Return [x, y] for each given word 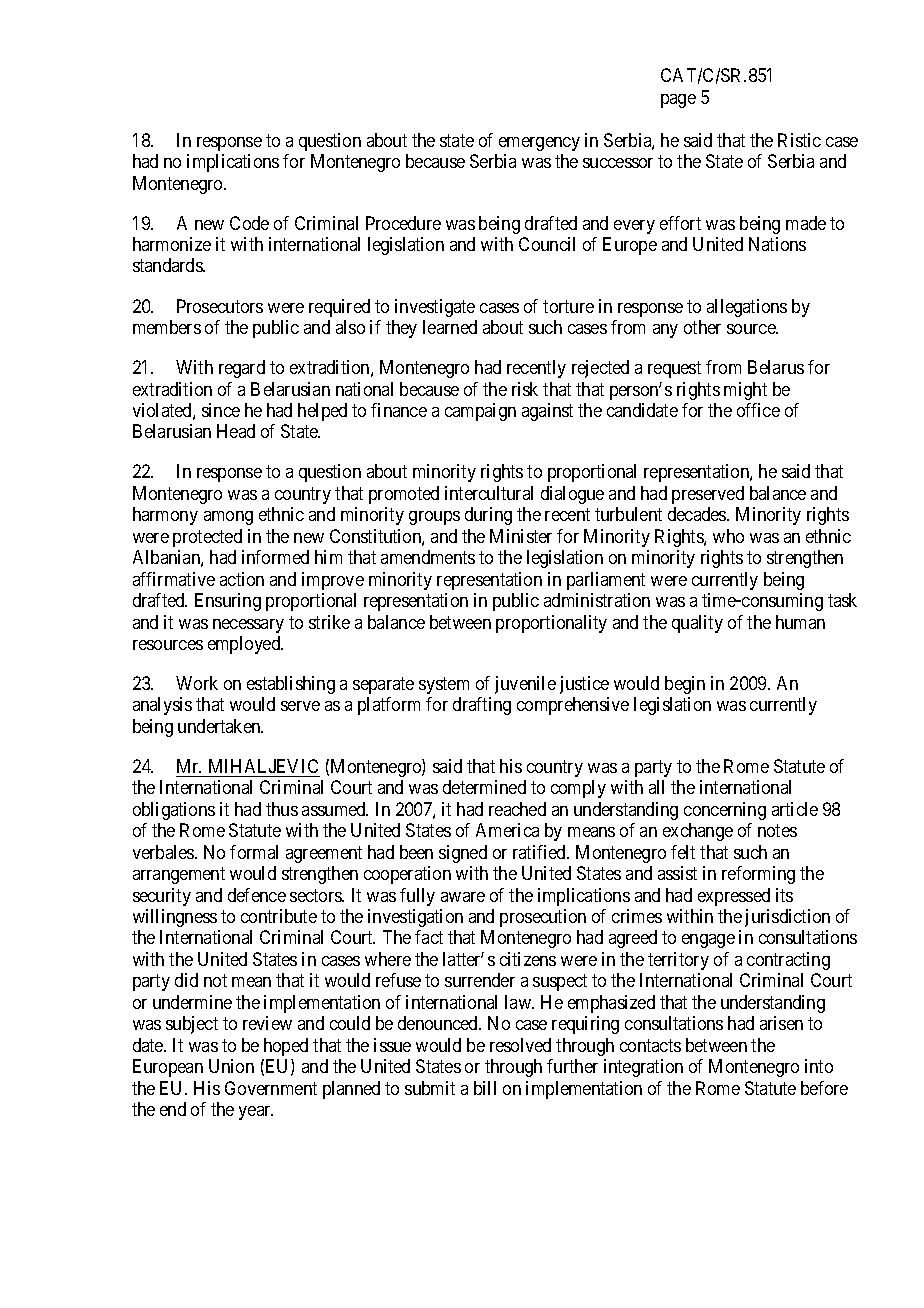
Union [231, 1066]
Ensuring [228, 602]
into [819, 1066]
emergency [539, 144]
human [800, 622]
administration [597, 600]
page [678, 101]
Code [249, 223]
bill [485, 1088]
